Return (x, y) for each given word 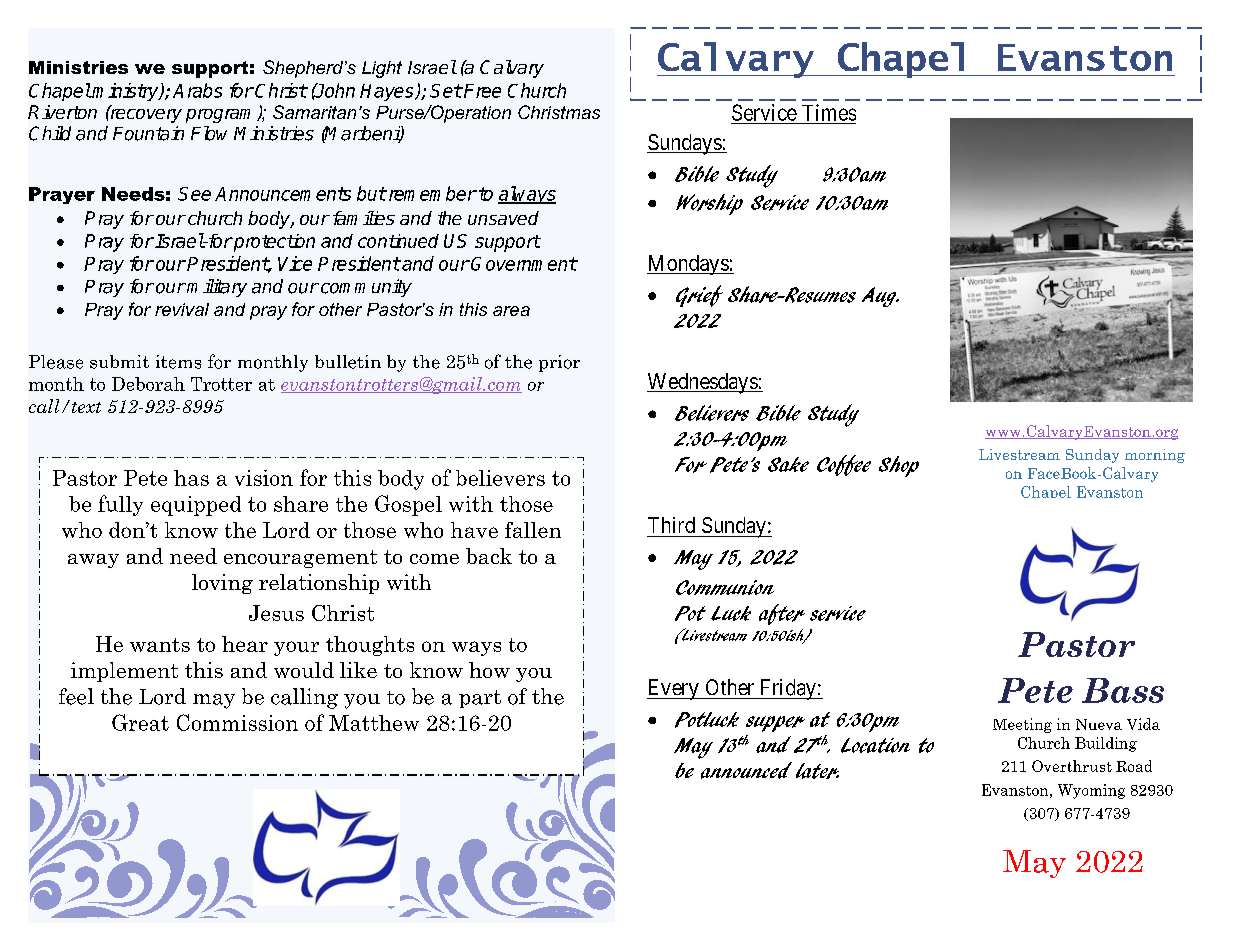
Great (140, 722)
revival (182, 309)
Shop (899, 466)
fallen (533, 530)
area (511, 311)
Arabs (197, 90)
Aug (880, 297)
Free (481, 91)
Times (829, 112)
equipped (196, 506)
